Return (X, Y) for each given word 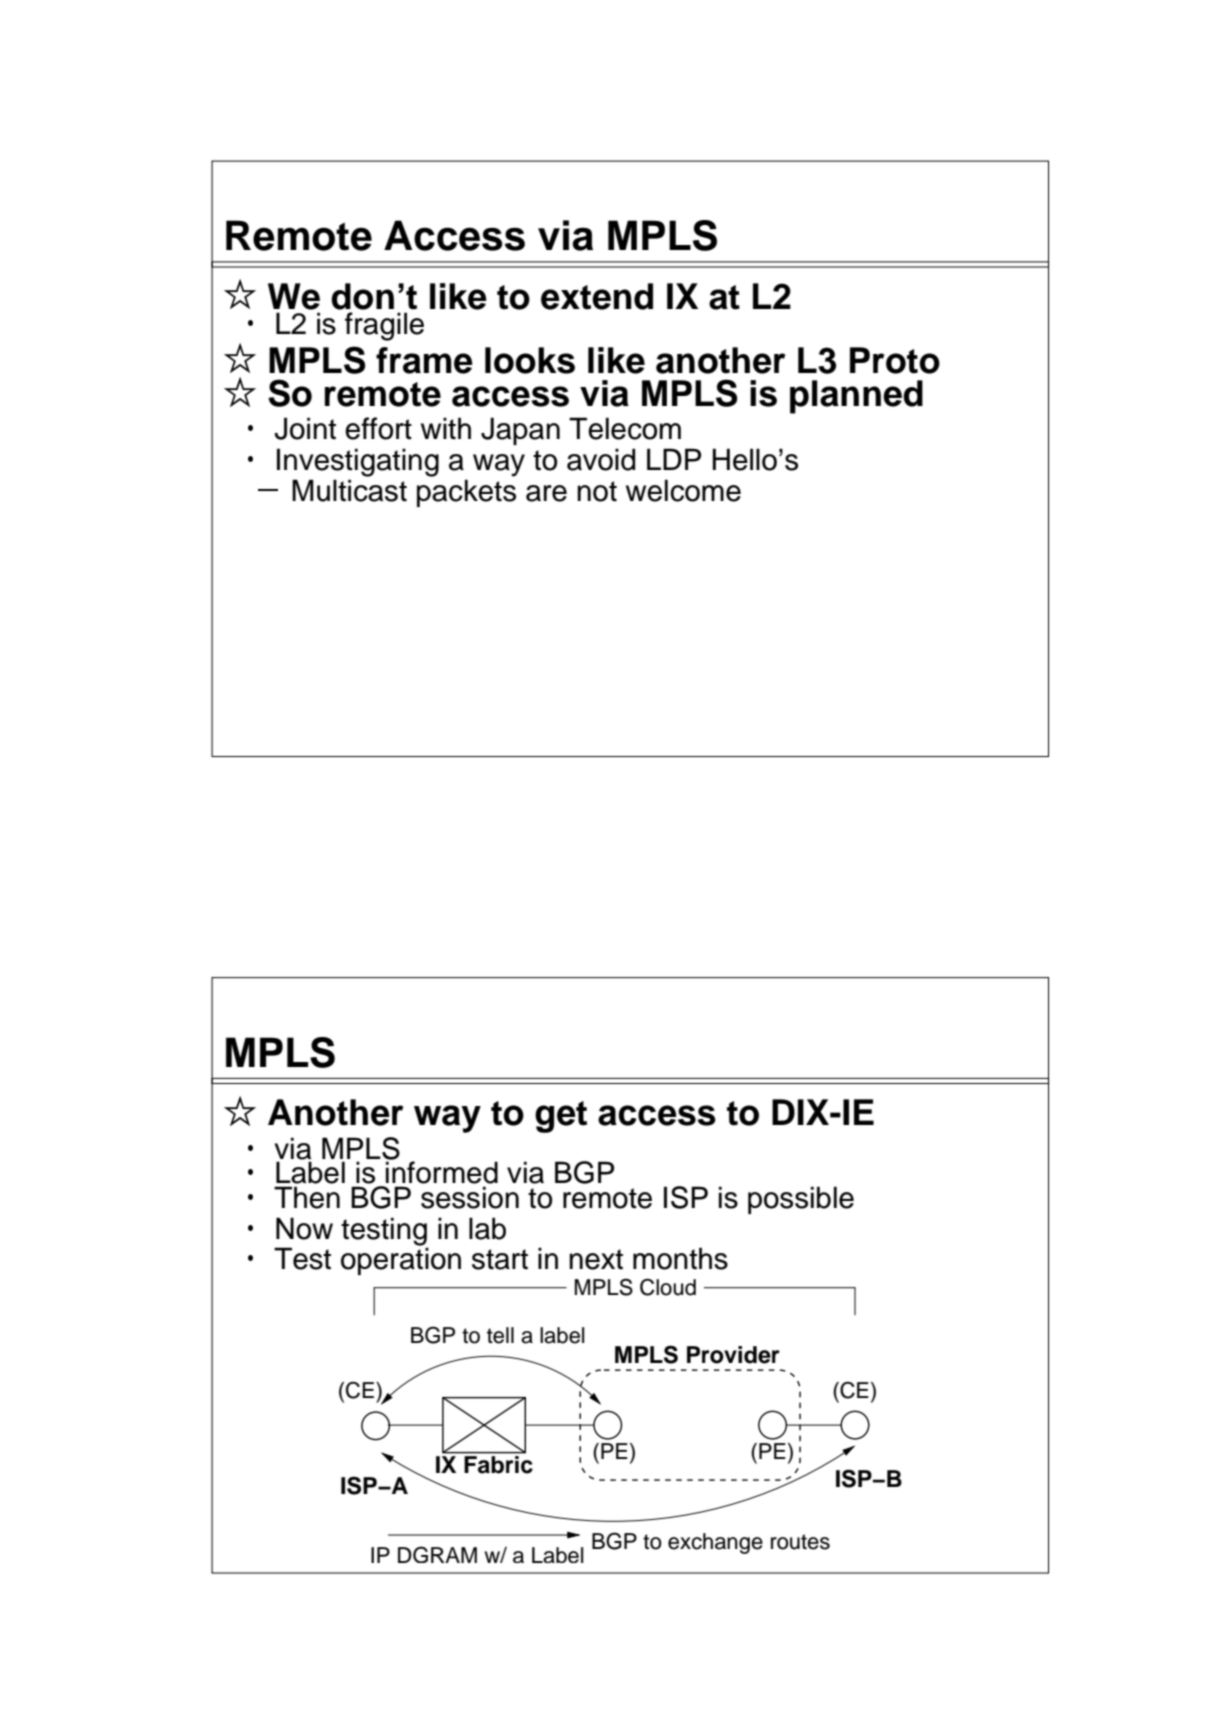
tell (500, 1335)
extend (597, 296)
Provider (733, 1355)
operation (401, 1261)
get (561, 1117)
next (596, 1259)
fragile (384, 326)
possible (801, 1200)
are (546, 493)
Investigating (358, 462)
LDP (674, 459)
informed (442, 1171)
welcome (683, 490)
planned (856, 397)
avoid (601, 459)
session (470, 1197)
